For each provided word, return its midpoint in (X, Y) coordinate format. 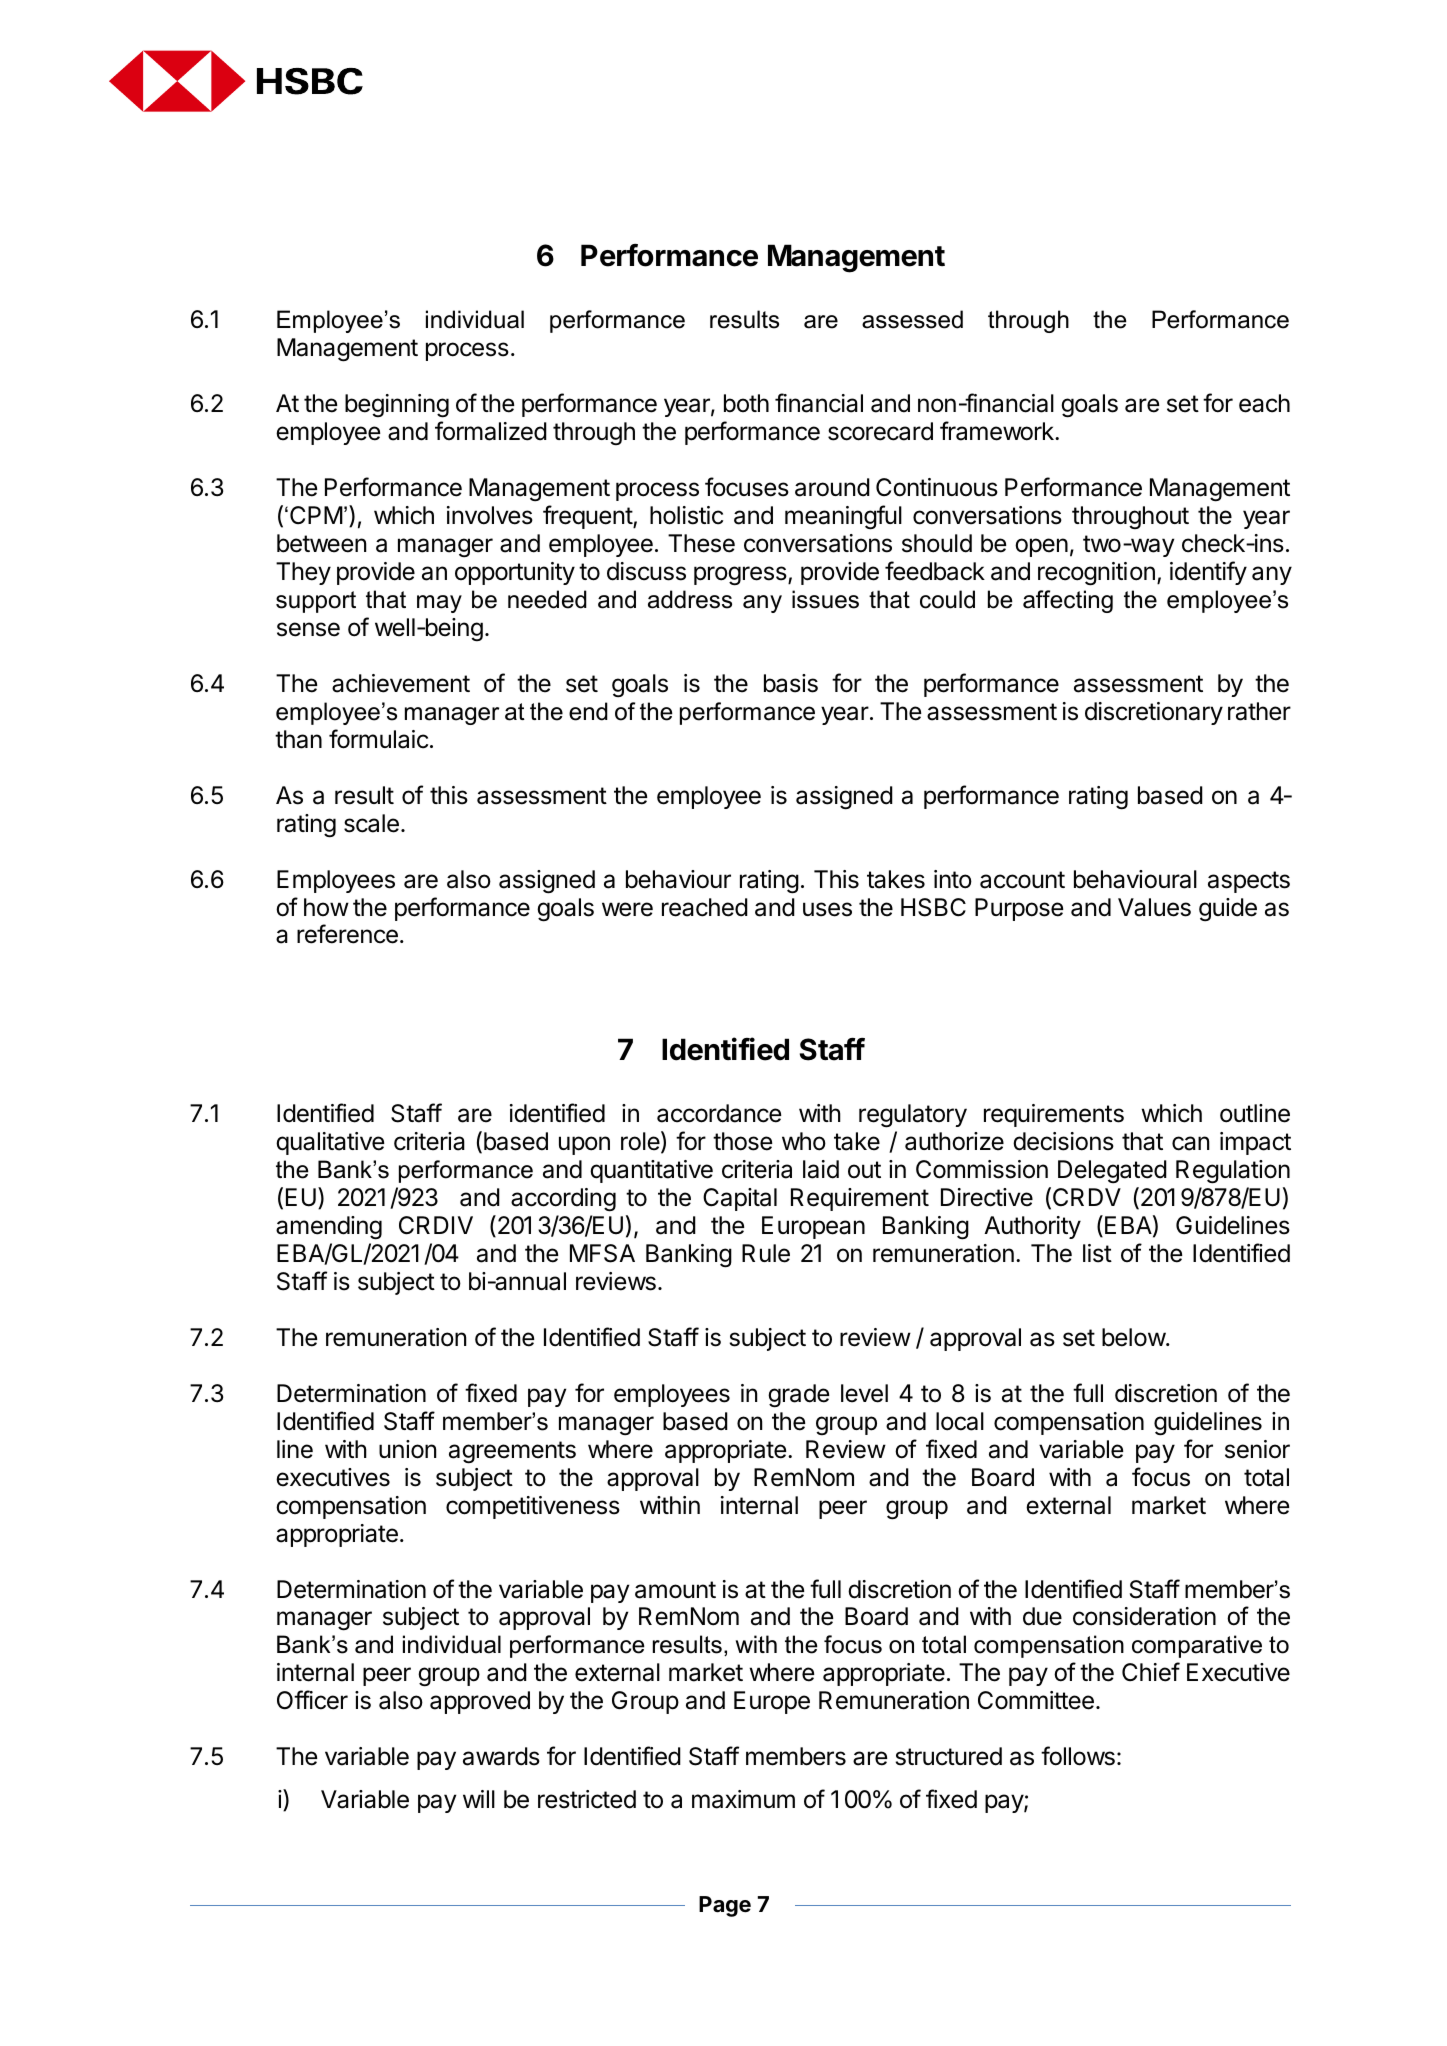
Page (725, 1906)
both (746, 403)
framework (998, 431)
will (479, 1799)
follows (1078, 1756)
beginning (397, 406)
